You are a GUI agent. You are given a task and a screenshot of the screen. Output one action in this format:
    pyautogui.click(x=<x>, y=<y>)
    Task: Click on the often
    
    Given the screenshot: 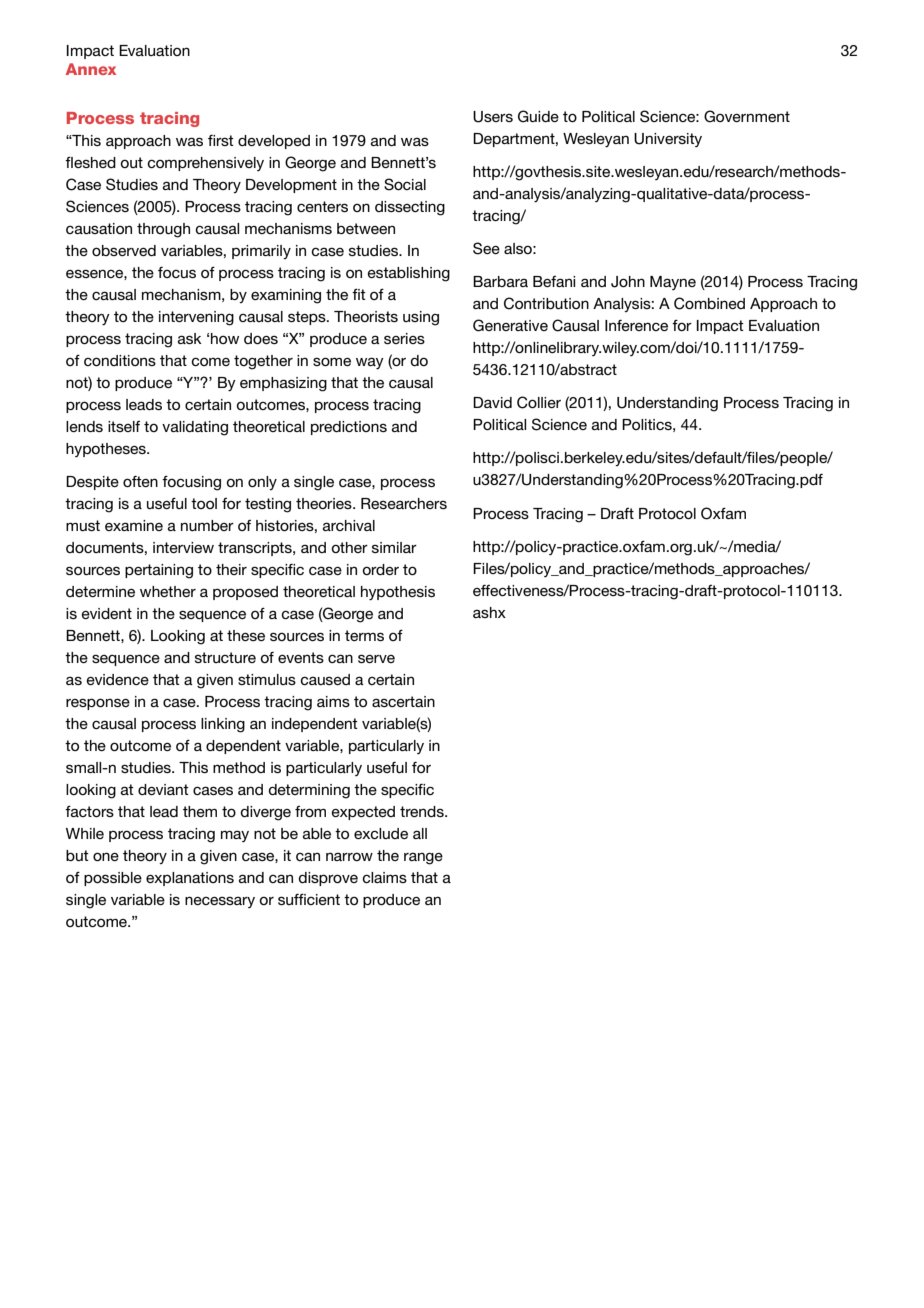 What is the action you would take?
    pyautogui.click(x=140, y=481)
